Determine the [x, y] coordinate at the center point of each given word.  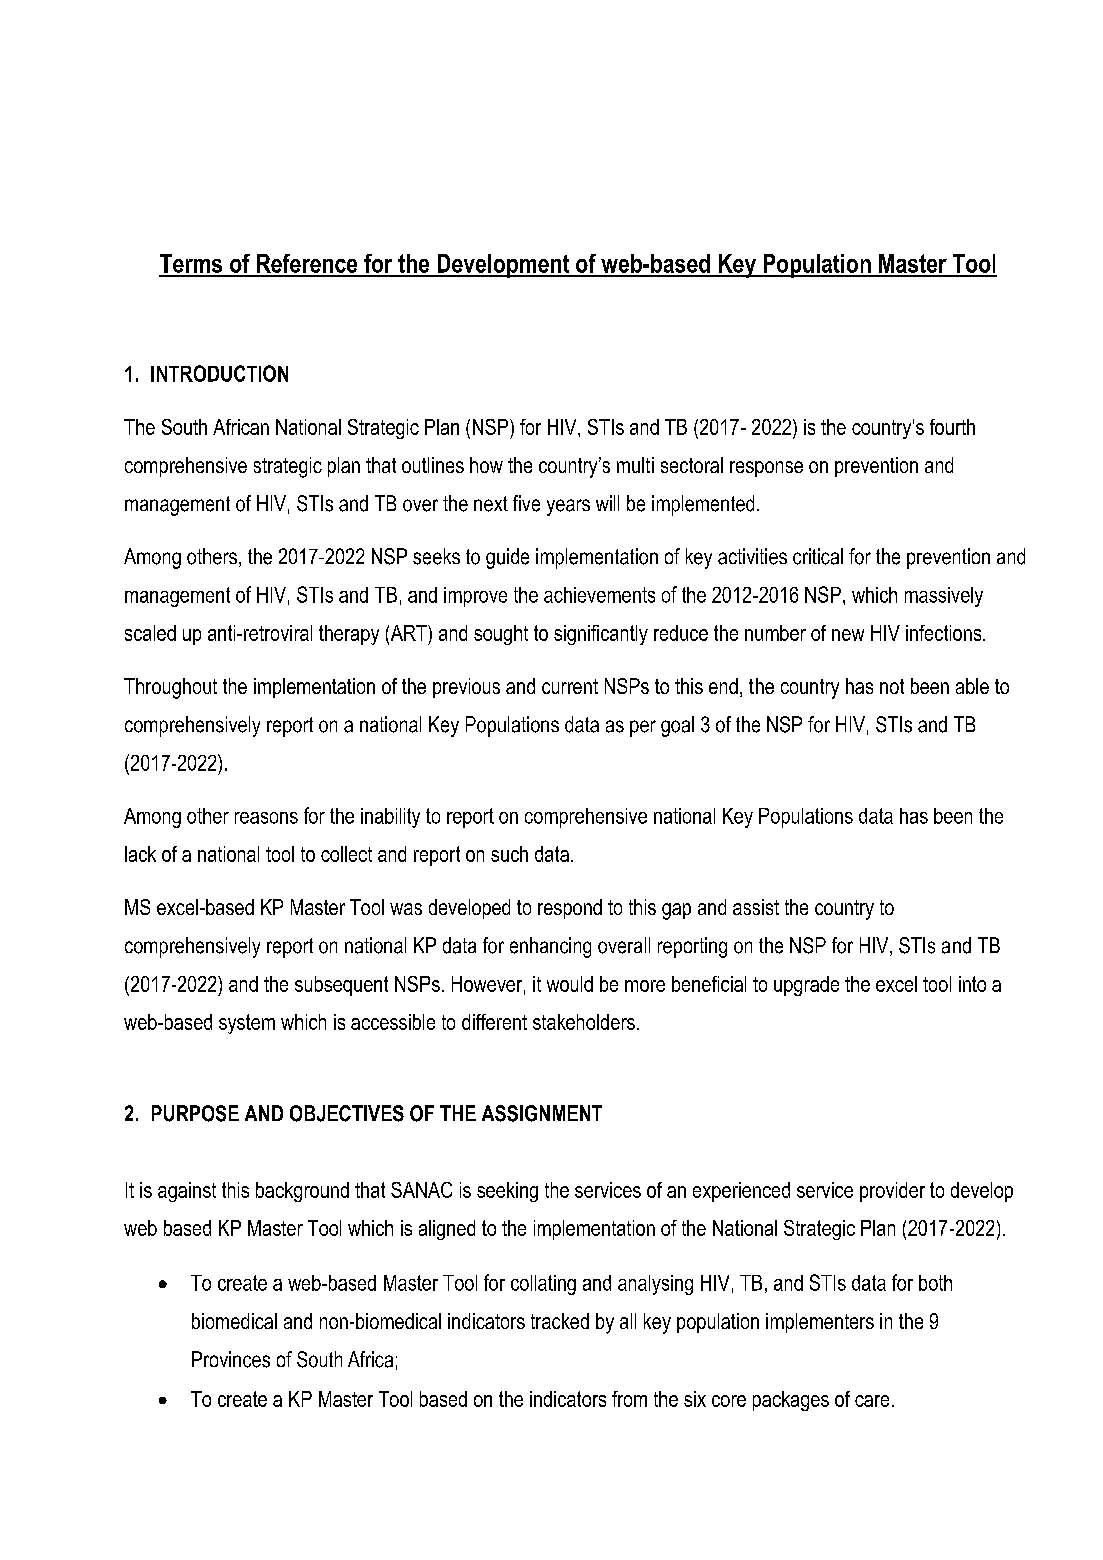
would [570, 984]
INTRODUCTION [219, 373]
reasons [266, 818]
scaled [150, 633]
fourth [952, 427]
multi [635, 465]
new [848, 635]
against [187, 1192]
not [892, 686]
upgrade [806, 986]
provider [892, 1192]
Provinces [231, 1359]
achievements [599, 595]
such [509, 854]
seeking [507, 1192]
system [247, 1024]
